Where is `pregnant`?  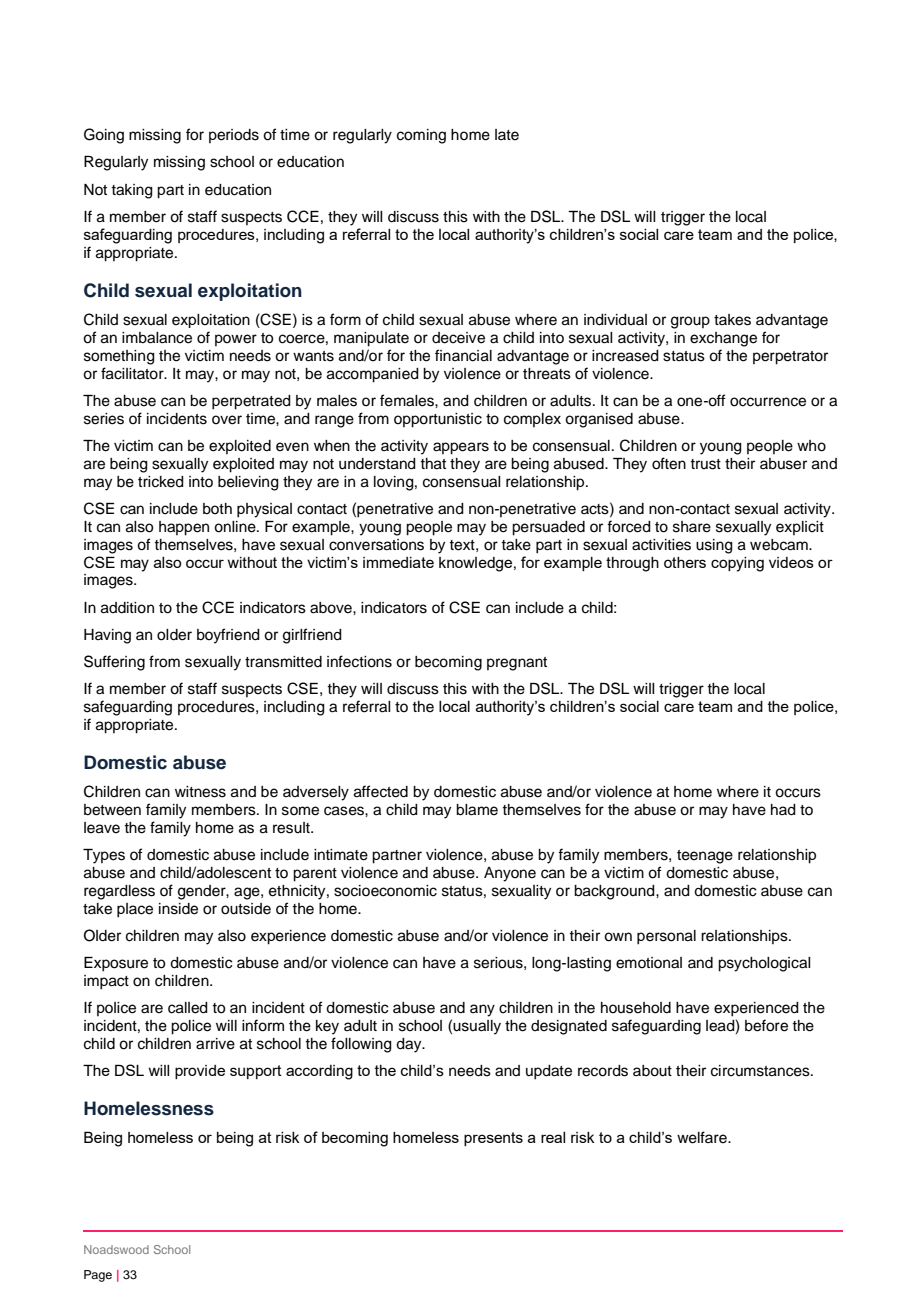
pregnant is located at coordinates (517, 664).
